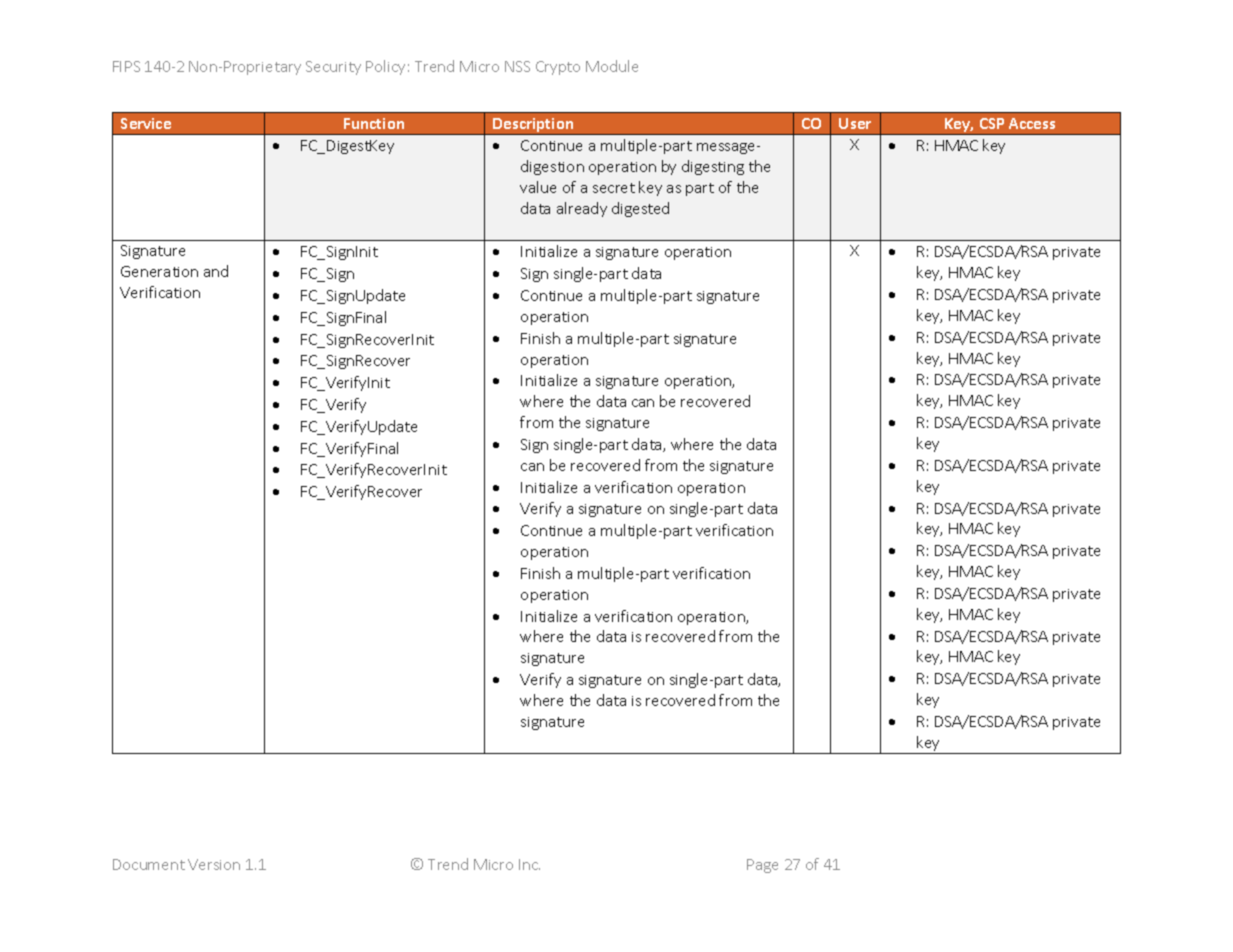  Describe the element at coordinates (762, 866) in the image. I see `Page` at that location.
